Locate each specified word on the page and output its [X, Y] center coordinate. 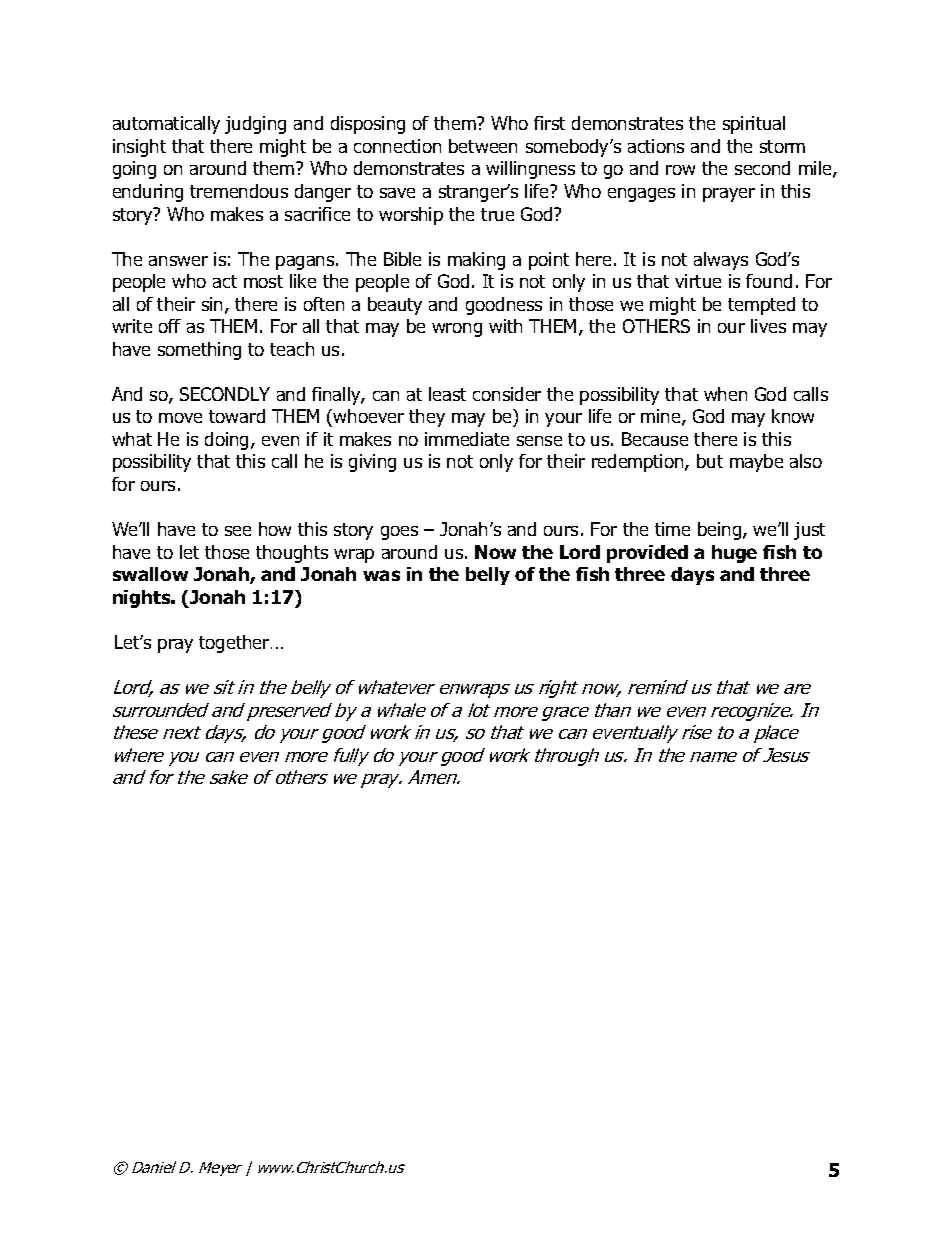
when [725, 394]
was [381, 575]
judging [255, 125]
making [476, 261]
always [721, 261]
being [721, 531]
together [235, 644]
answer [178, 261]
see [238, 531]
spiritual [754, 125]
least [447, 394]
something [199, 351]
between [483, 146]
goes [399, 533]
